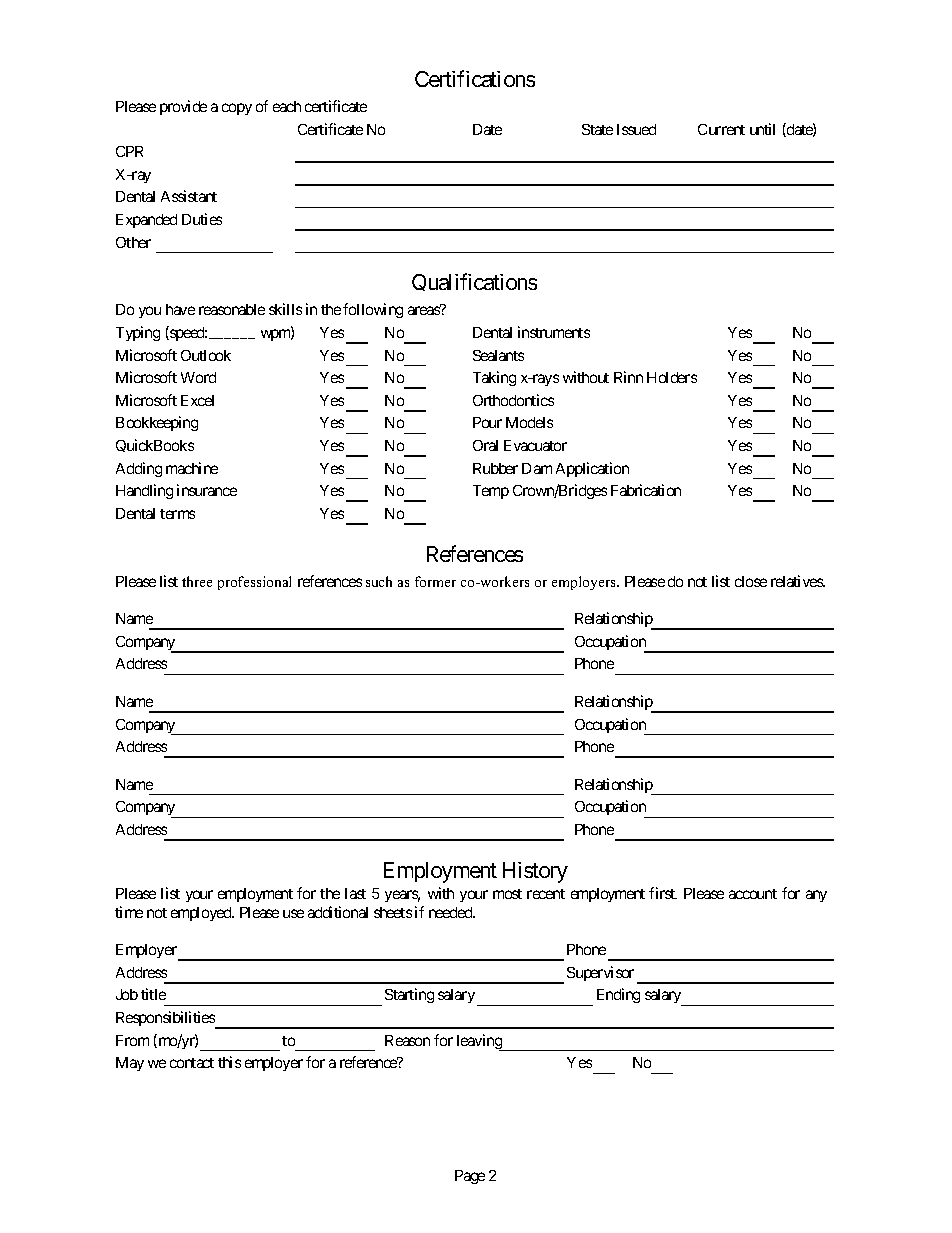  What do you see at coordinates (192, 1063) in the screenshot?
I see `contact` at bounding box center [192, 1063].
